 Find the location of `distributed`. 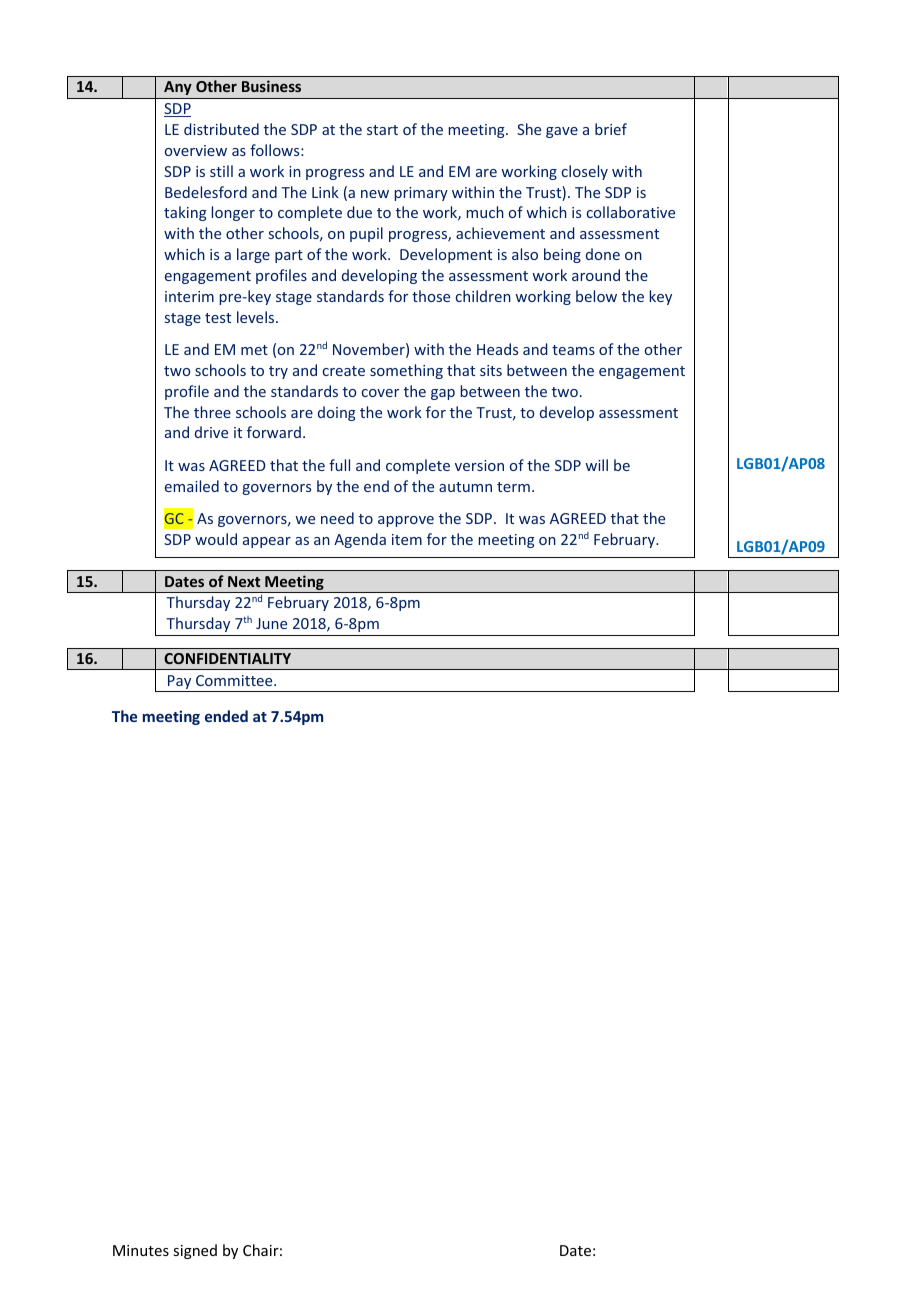

distributed is located at coordinates (221, 129).
